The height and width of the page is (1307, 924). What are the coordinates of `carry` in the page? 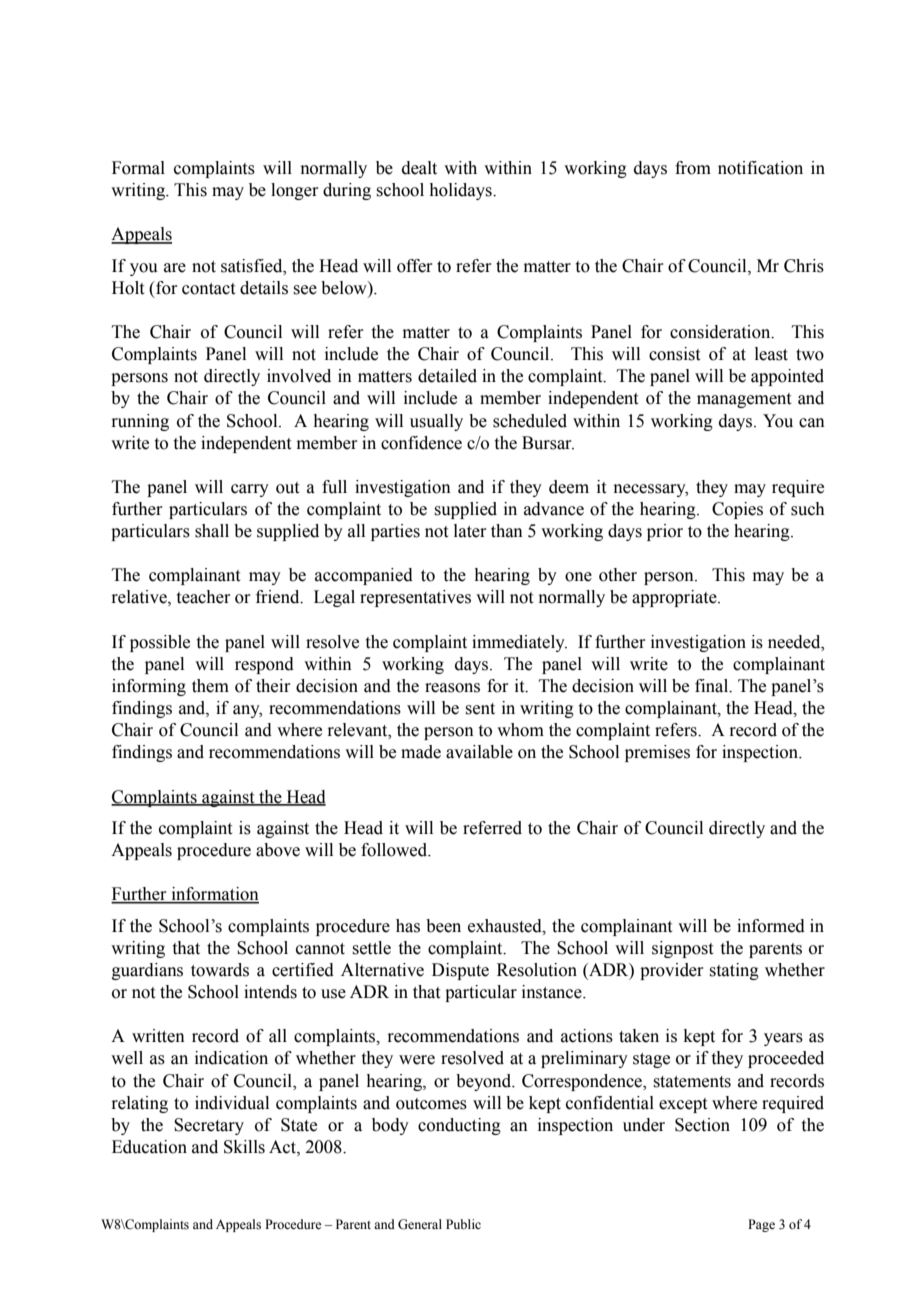 It's located at (250, 490).
